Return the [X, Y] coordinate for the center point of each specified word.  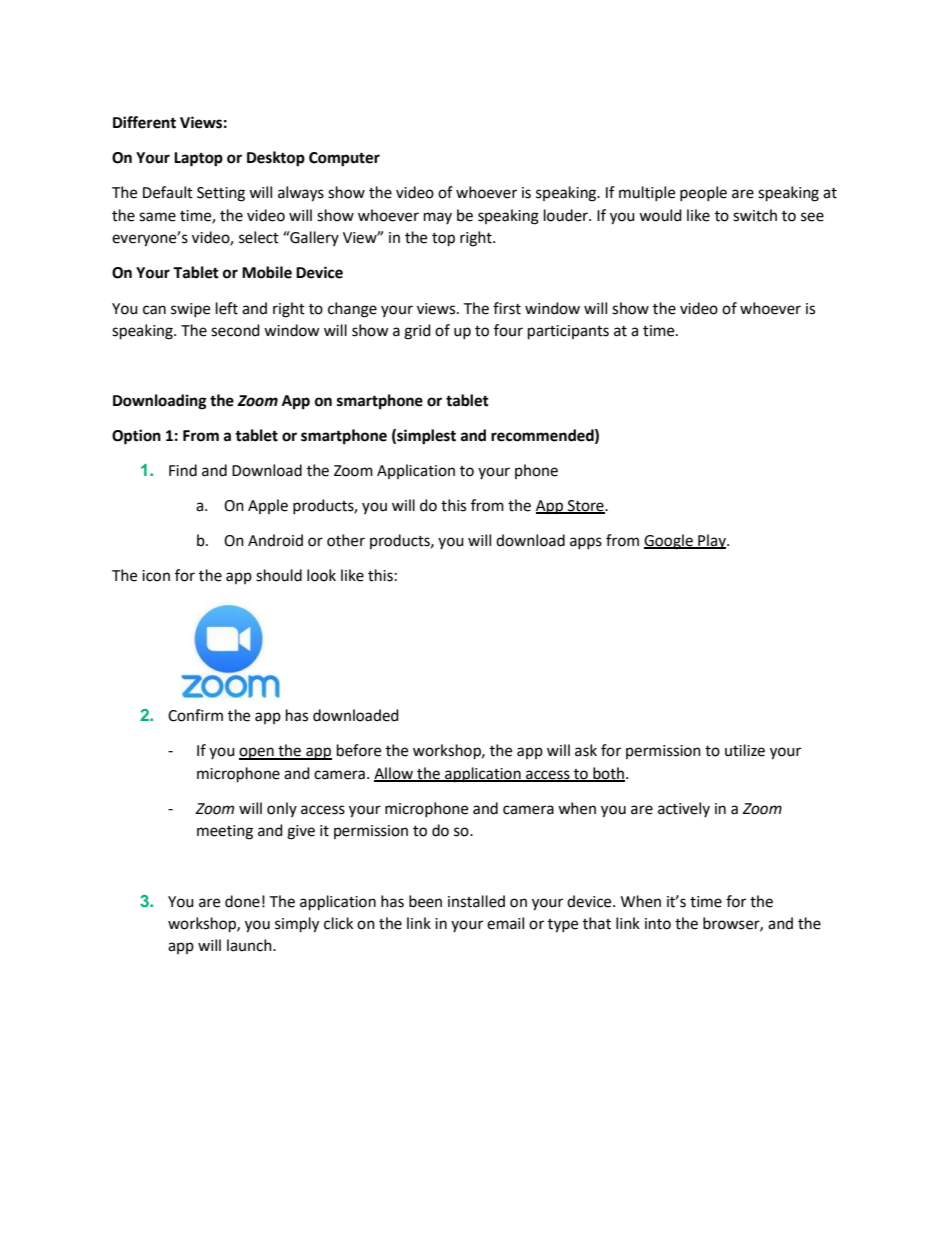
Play [712, 541]
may [438, 218]
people [703, 193]
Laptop [198, 159]
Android [275, 540]
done [242, 901]
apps [586, 543]
